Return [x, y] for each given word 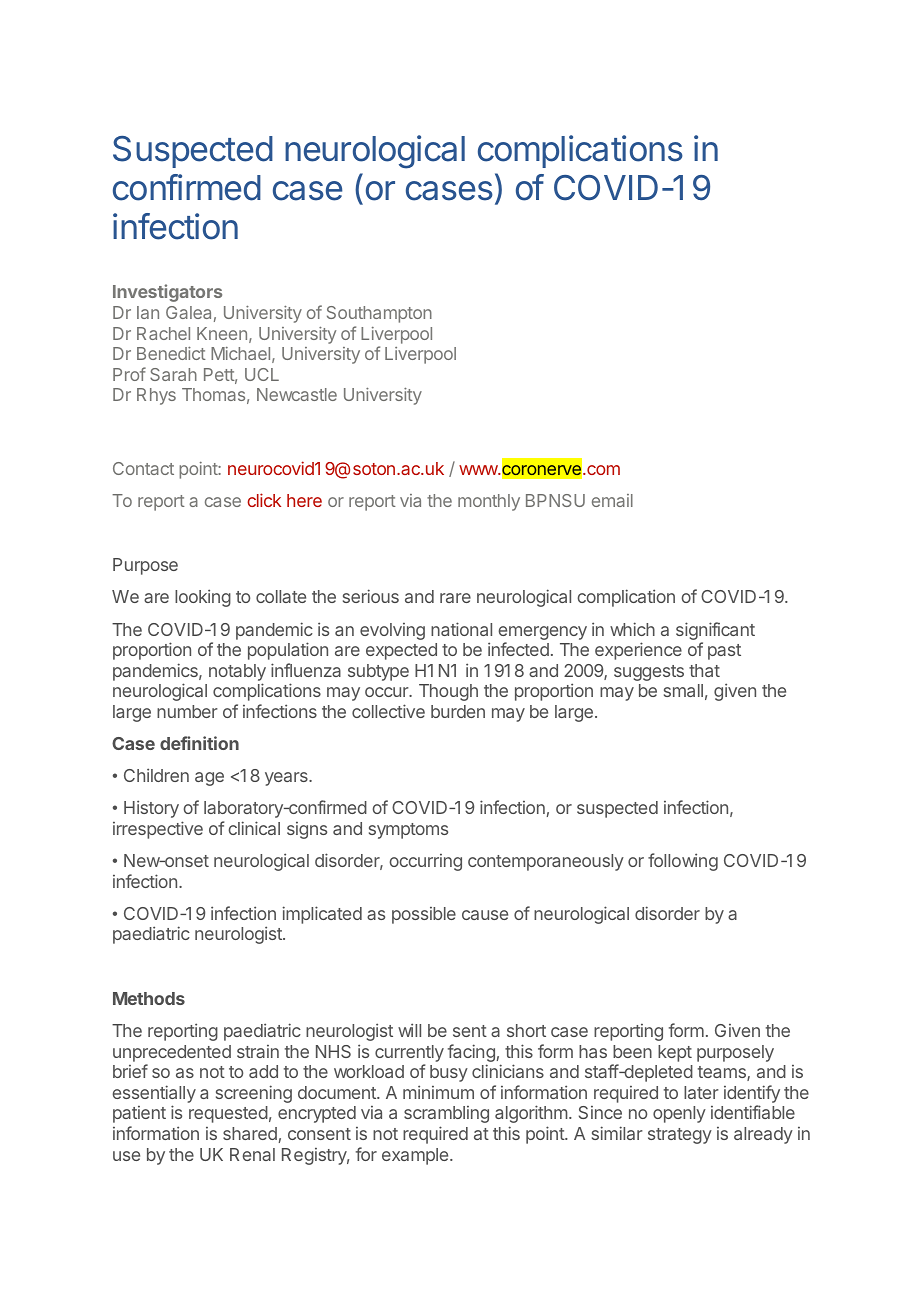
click [264, 500]
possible [424, 915]
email [612, 500]
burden [458, 711]
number [187, 711]
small [683, 690]
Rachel [163, 333]
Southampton [379, 314]
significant [715, 632]
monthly [489, 502]
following [683, 862]
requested [228, 1114]
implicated [322, 915]
